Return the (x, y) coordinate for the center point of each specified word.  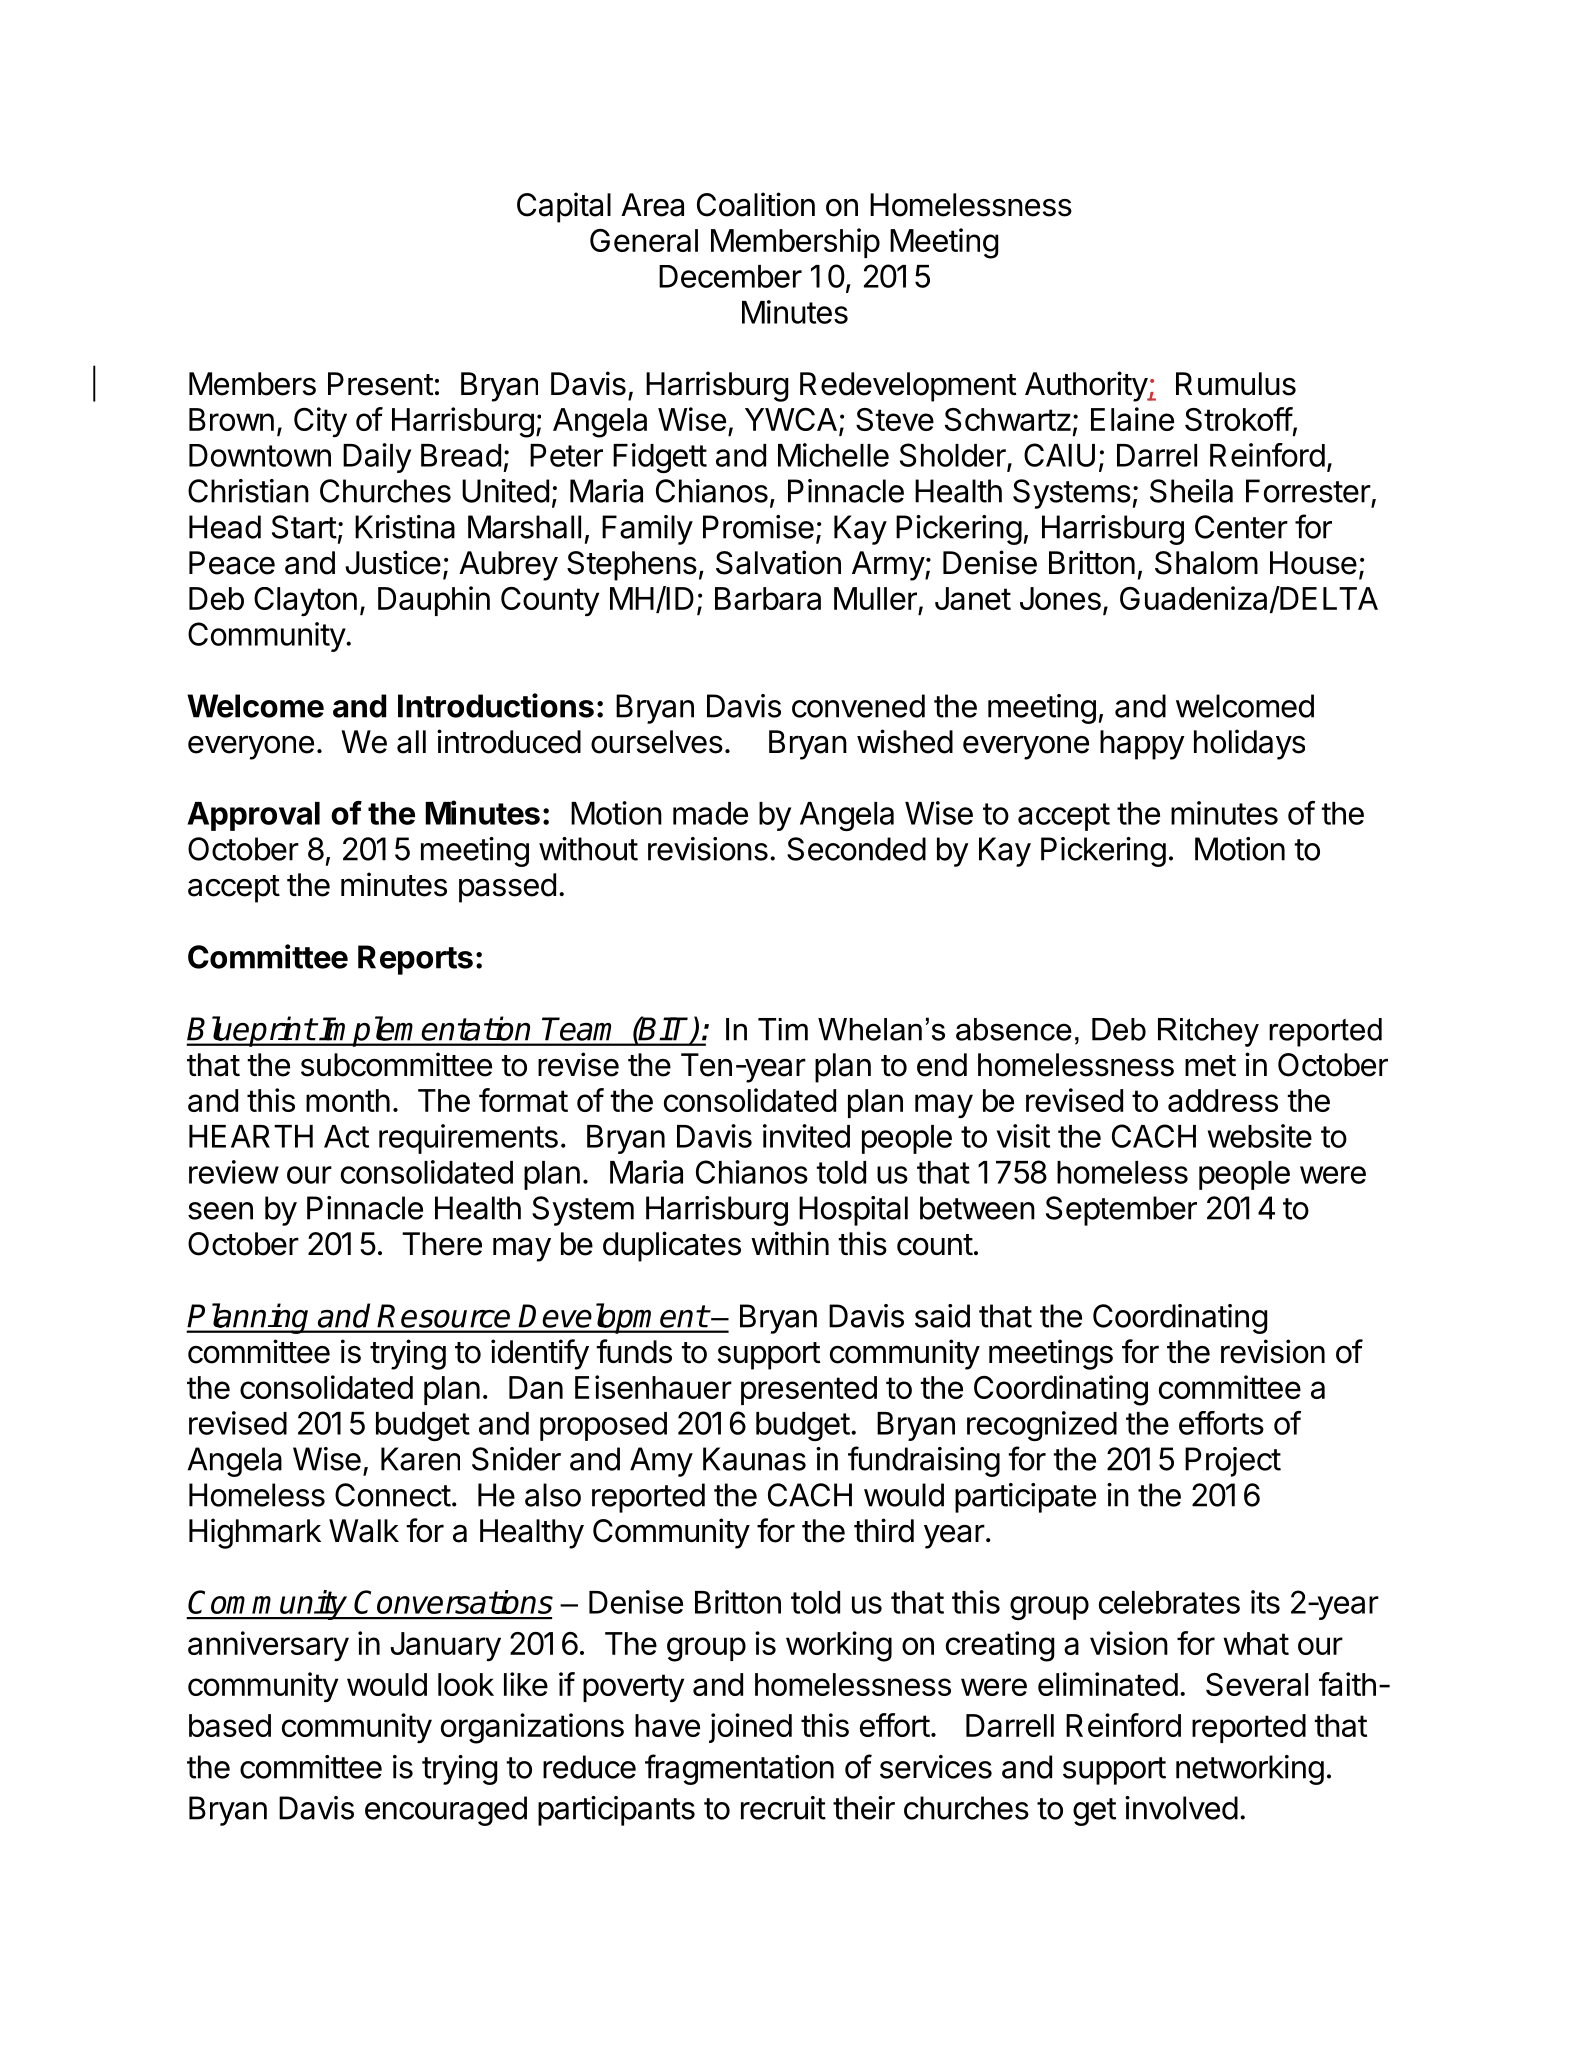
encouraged (446, 1811)
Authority (1087, 386)
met (1210, 1066)
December (730, 276)
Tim (783, 1029)
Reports (415, 960)
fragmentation (739, 1769)
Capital (564, 207)
